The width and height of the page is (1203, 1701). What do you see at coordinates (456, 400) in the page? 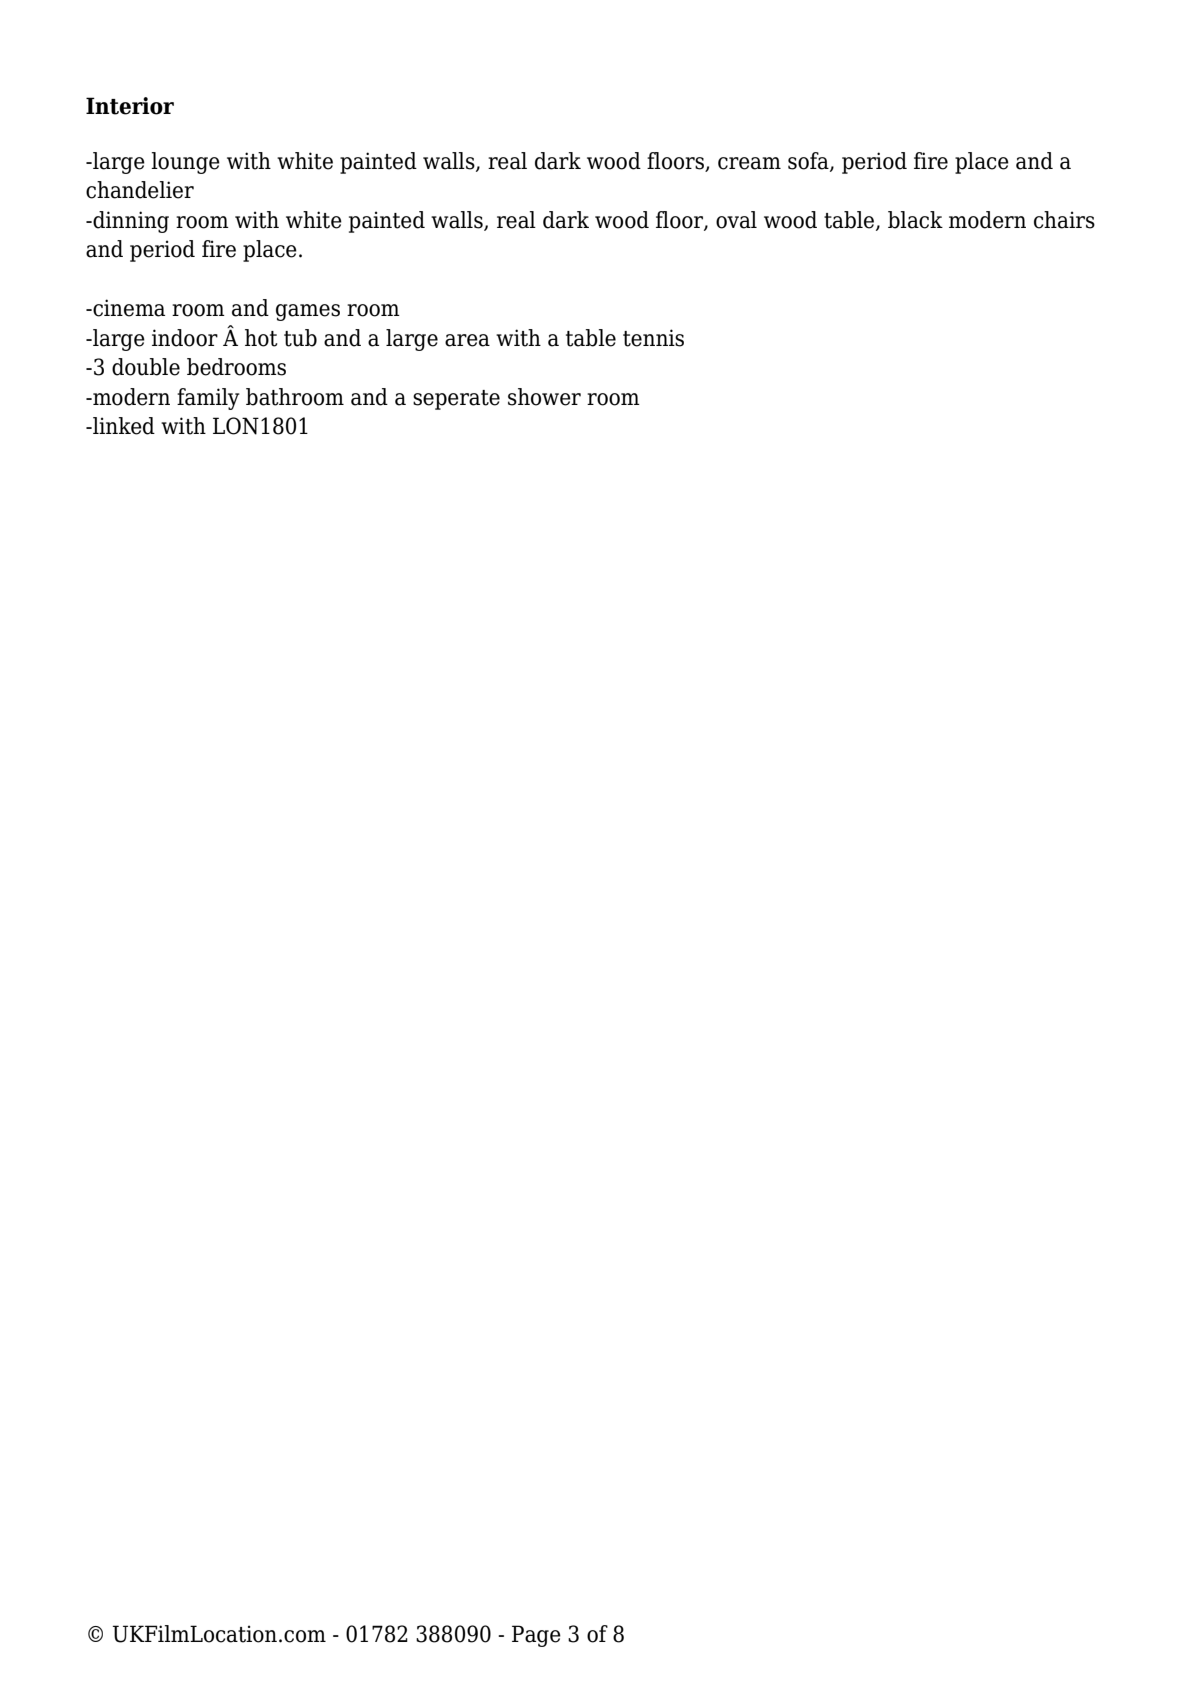
I see `seperate` at bounding box center [456, 400].
